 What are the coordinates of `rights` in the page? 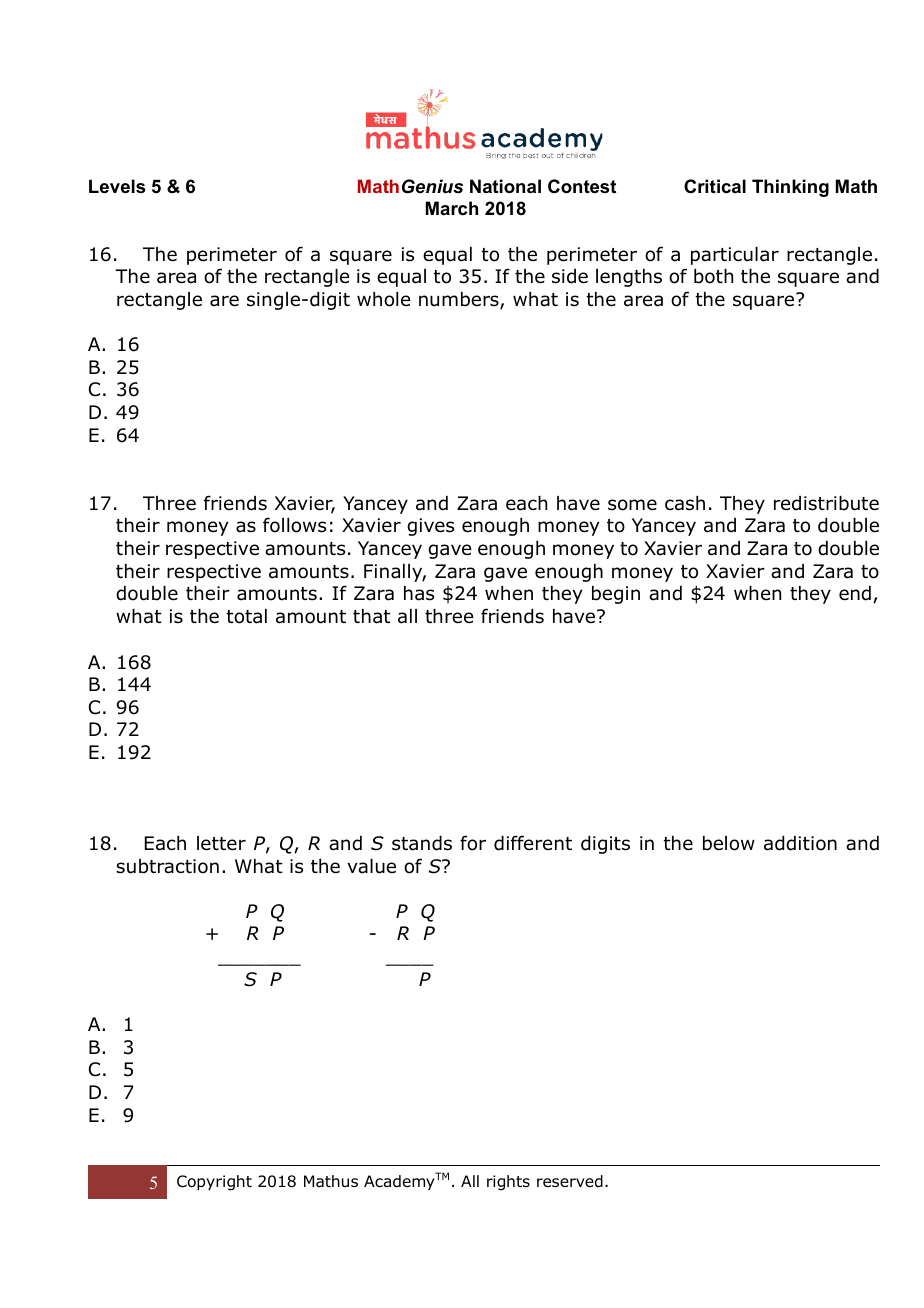 It's located at (508, 1183).
